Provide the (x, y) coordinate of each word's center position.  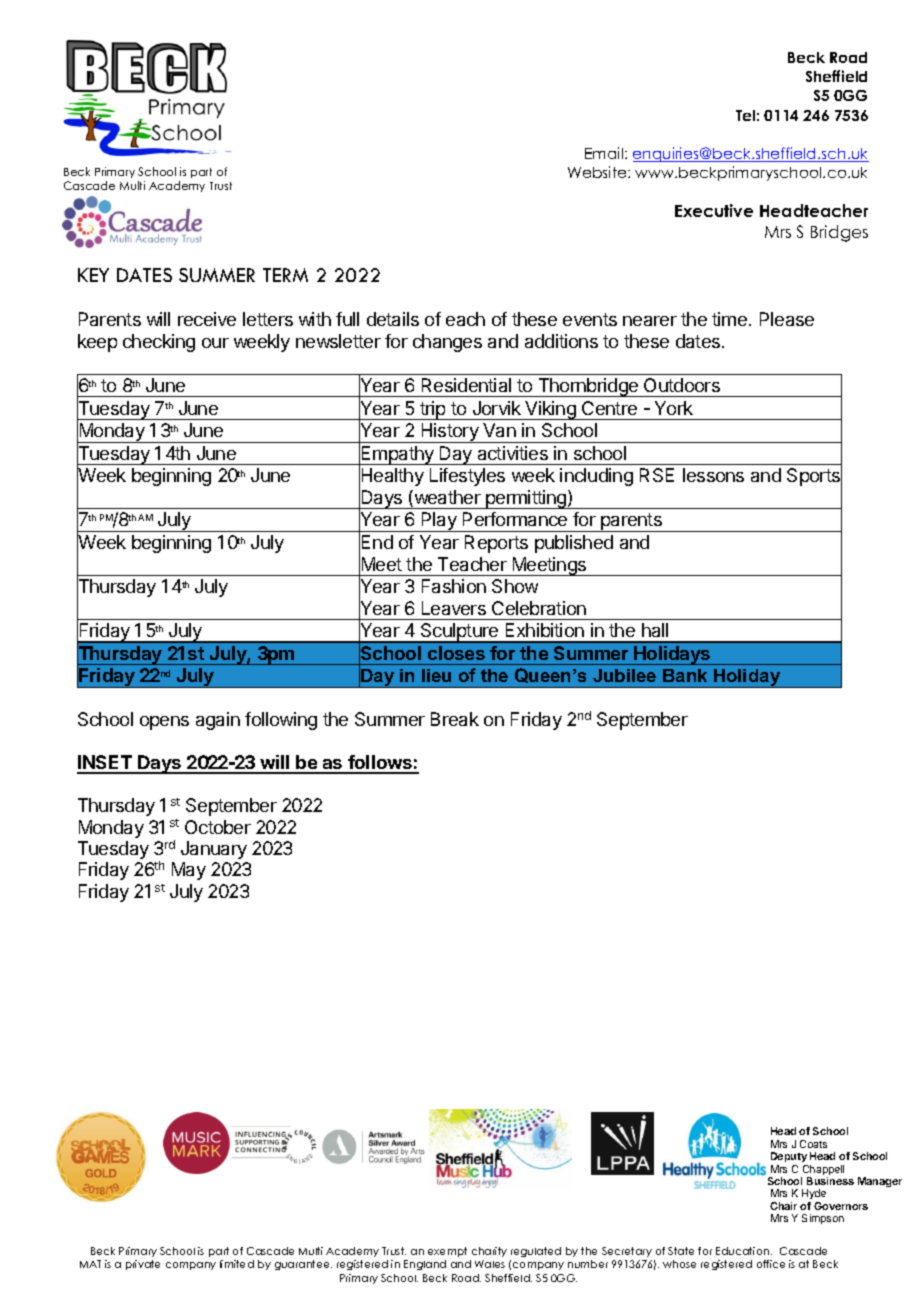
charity (489, 1252)
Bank (685, 675)
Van (499, 430)
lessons (713, 475)
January (214, 850)
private (143, 1265)
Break (455, 719)
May (189, 871)
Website (598, 172)
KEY (93, 275)
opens (164, 723)
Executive (714, 210)
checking (159, 343)
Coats (813, 1144)
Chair (783, 1206)
